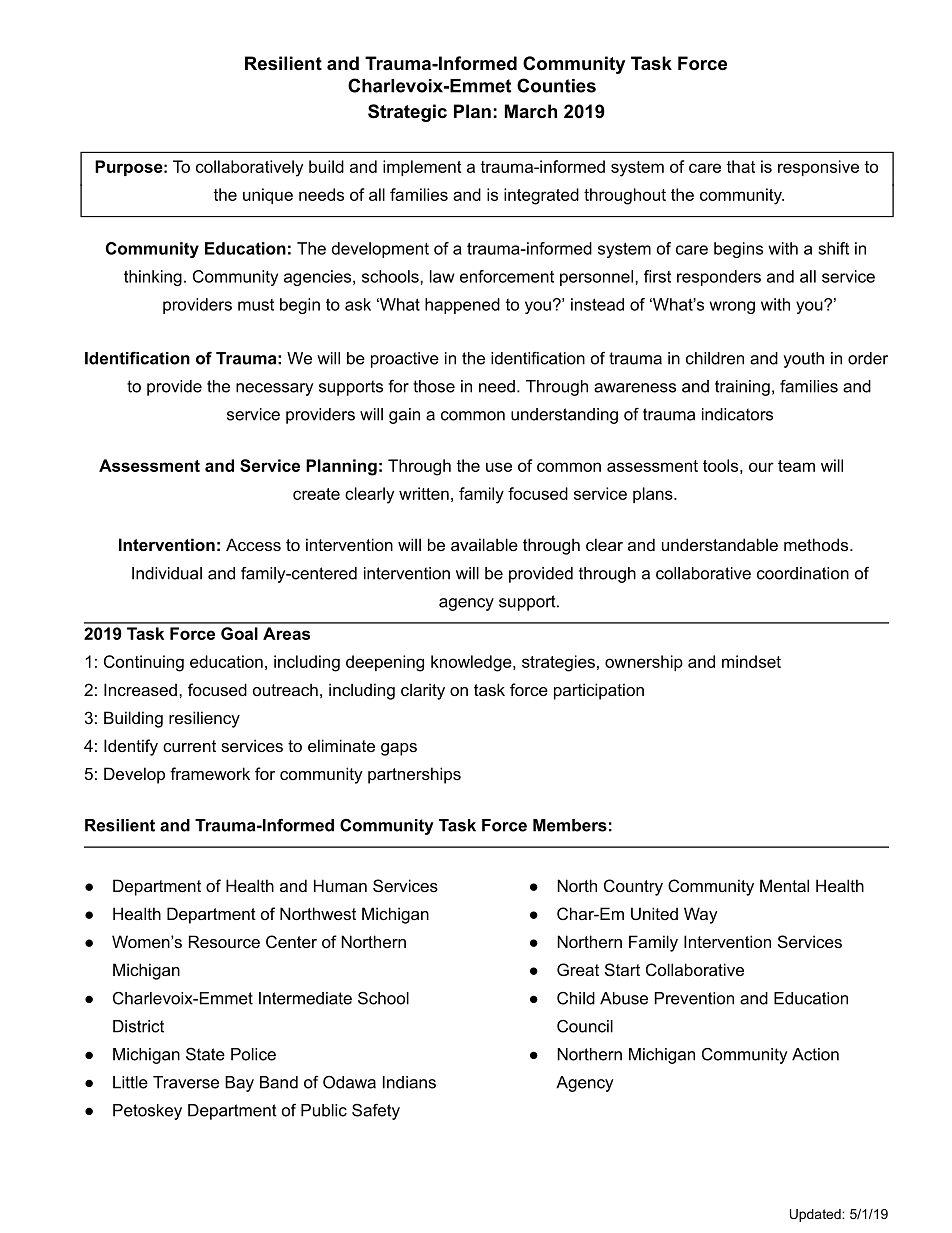  Describe the element at coordinates (472, 663) in the screenshot. I see `knowledge` at that location.
